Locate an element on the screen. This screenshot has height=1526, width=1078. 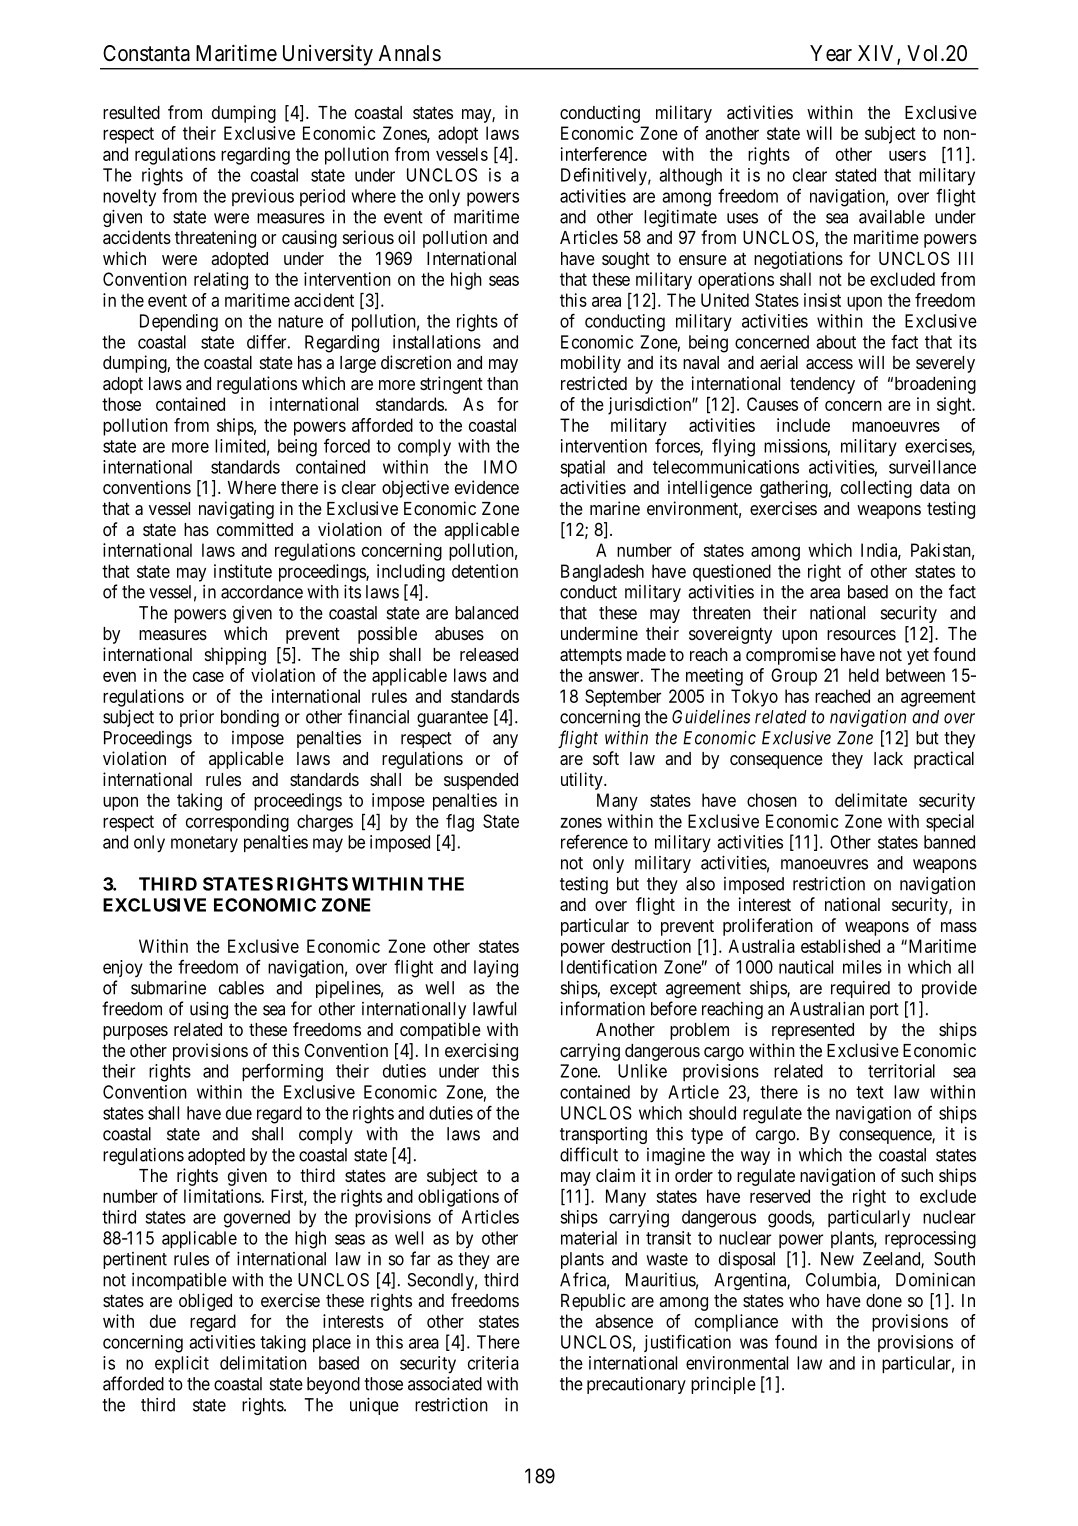
XIV is located at coordinates (878, 54).
